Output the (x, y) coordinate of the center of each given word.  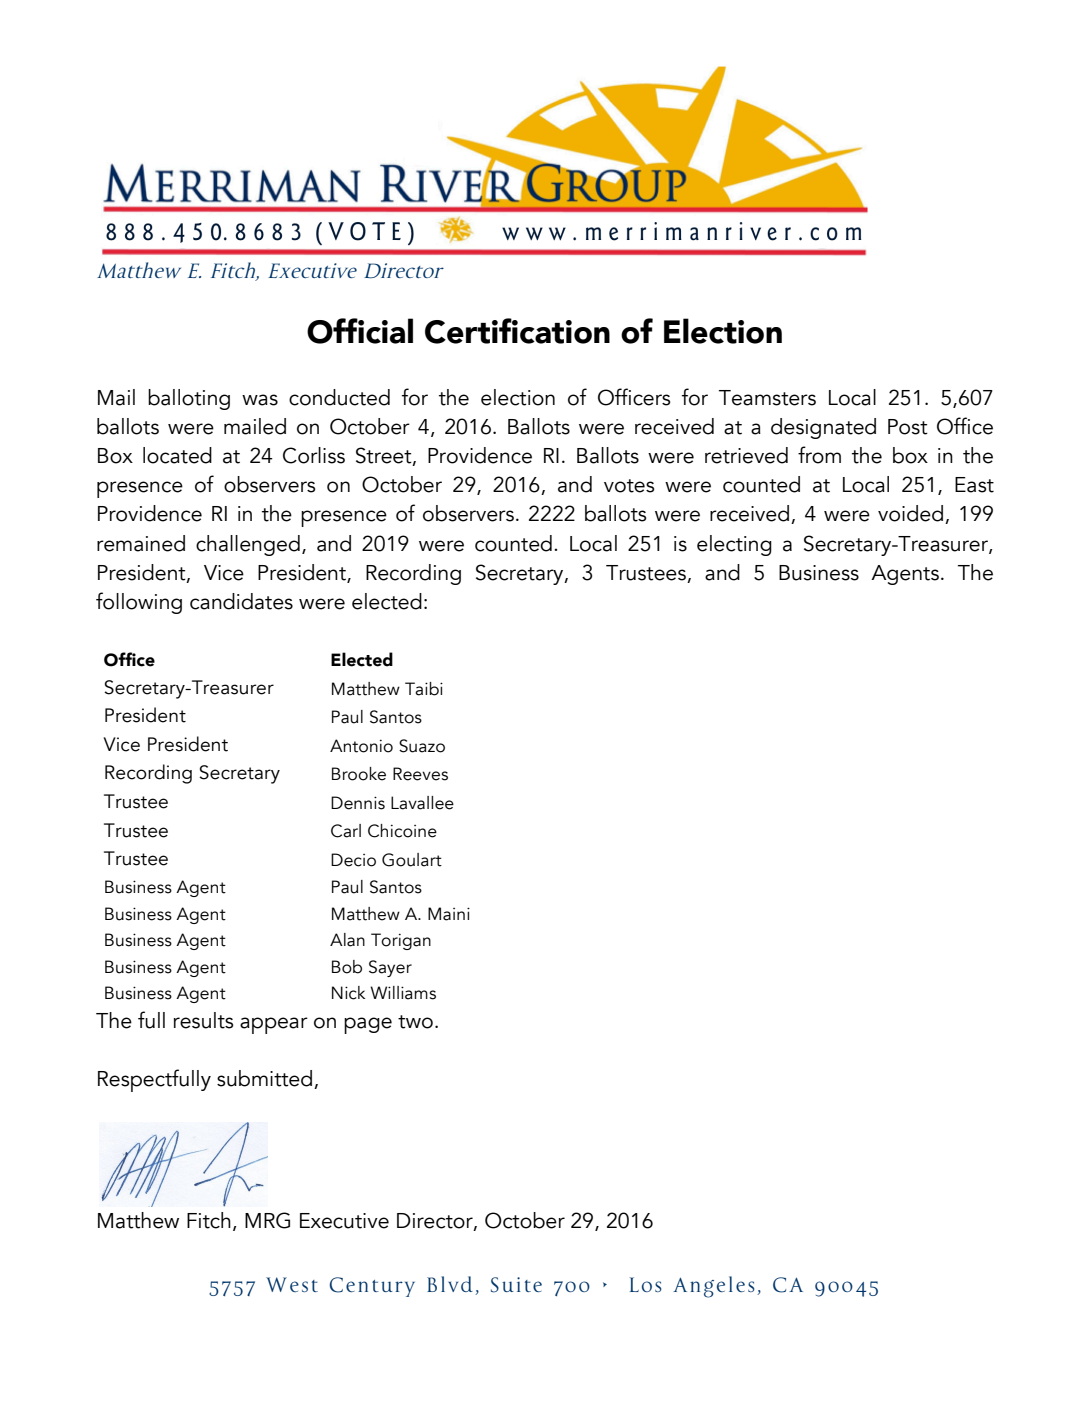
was (260, 400)
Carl (346, 831)
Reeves (420, 774)
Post (908, 427)
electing (734, 545)
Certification (517, 331)
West (292, 1284)
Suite (516, 1285)
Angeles (714, 1287)
